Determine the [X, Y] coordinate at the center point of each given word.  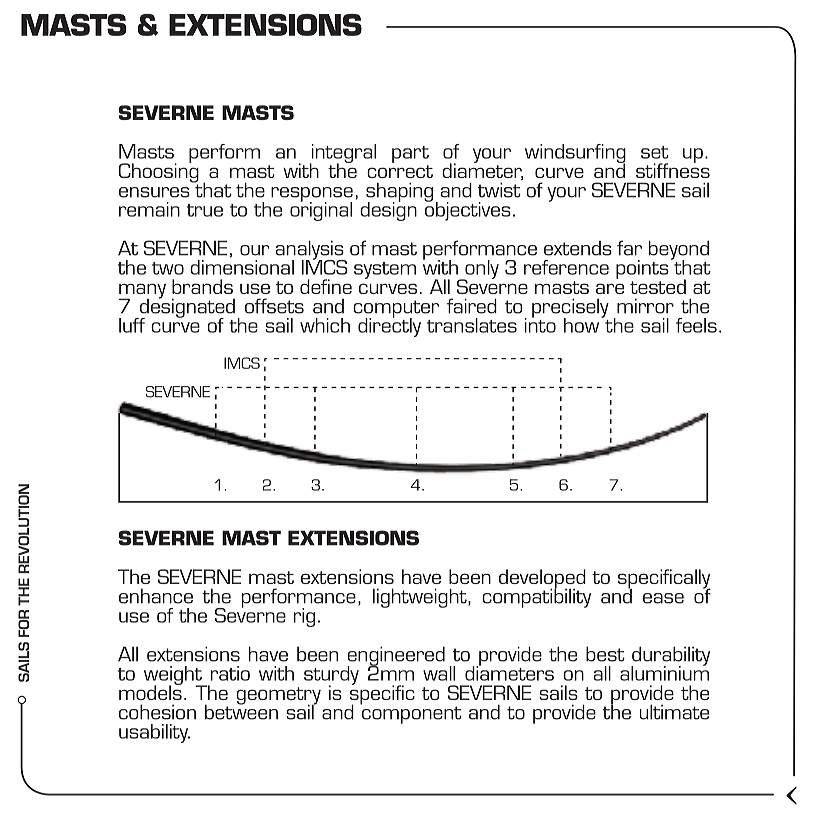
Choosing [159, 173]
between [241, 711]
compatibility [536, 597]
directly [389, 326]
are [610, 288]
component [411, 714]
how [583, 324]
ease [663, 598]
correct [400, 171]
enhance [156, 596]
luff [132, 325]
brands [202, 286]
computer [396, 310]
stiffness [673, 169]
